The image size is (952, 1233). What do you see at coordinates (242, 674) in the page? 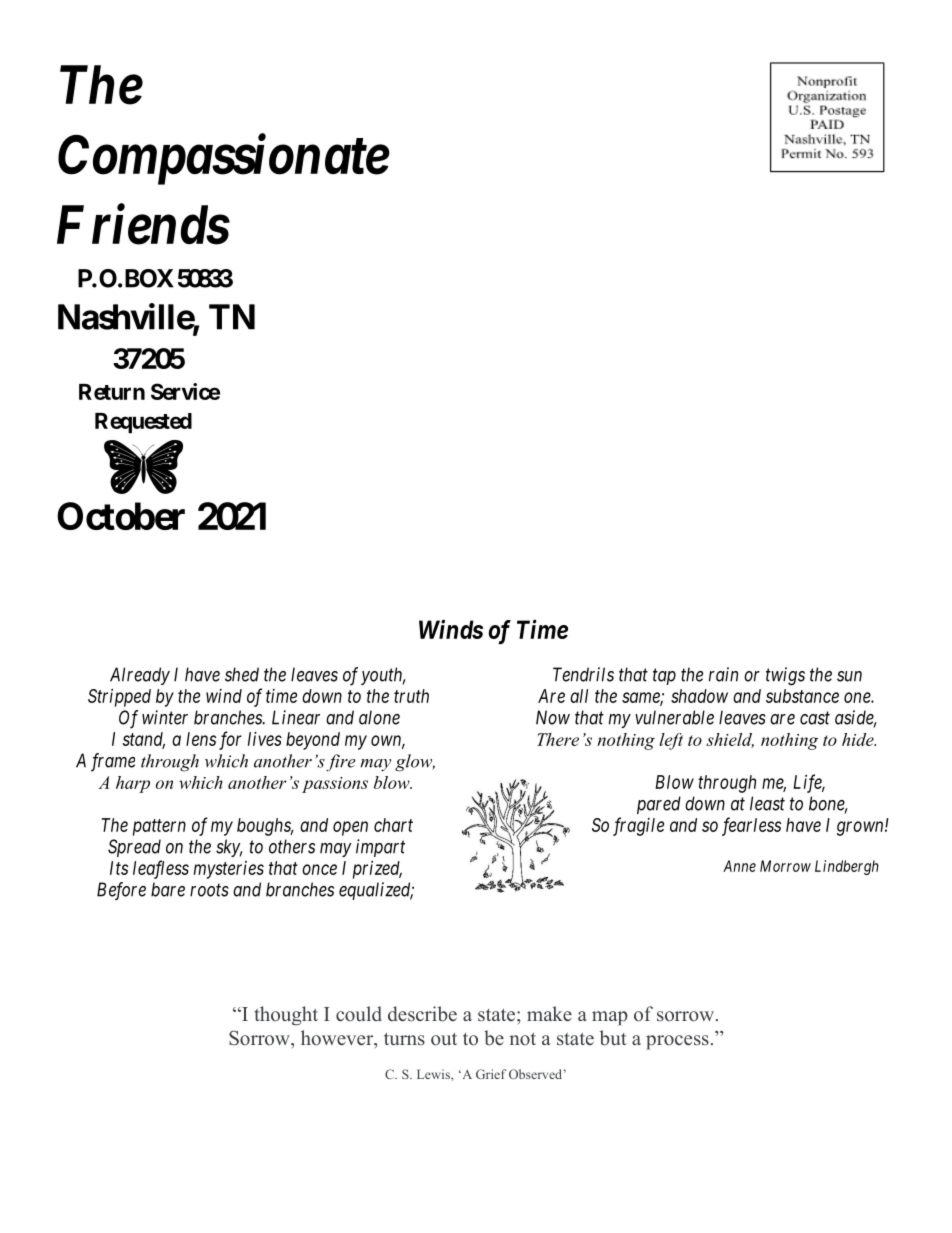
I see `shed` at bounding box center [242, 674].
